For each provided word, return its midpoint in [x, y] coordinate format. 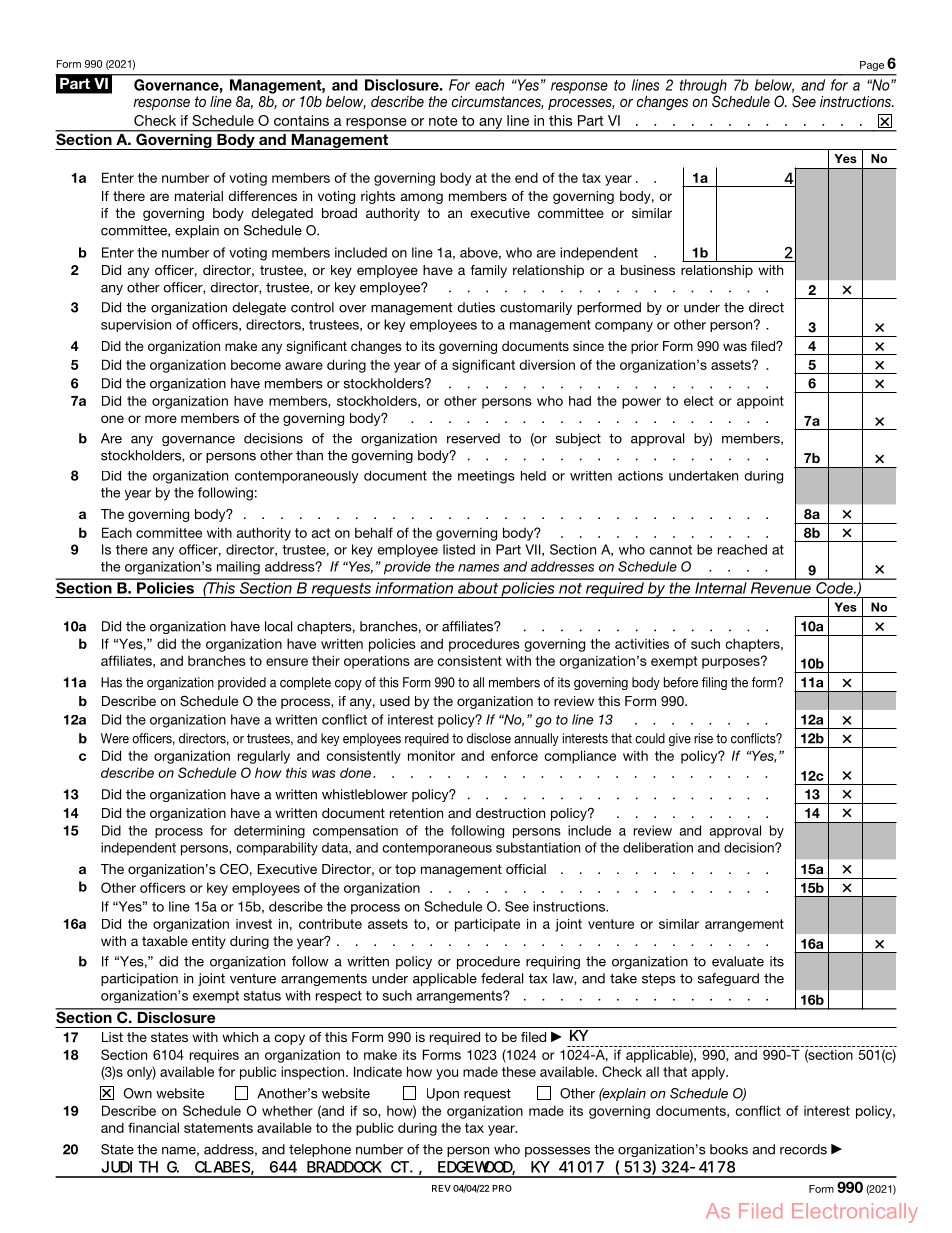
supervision [136, 325]
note [443, 121]
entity [209, 942]
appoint [760, 402]
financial [153, 1127]
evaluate [738, 961]
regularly [264, 757]
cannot [671, 550]
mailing [238, 568]
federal [502, 978]
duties [476, 307]
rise [703, 738]
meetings [486, 477]
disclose [489, 738]
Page [872, 66]
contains [301, 120]
